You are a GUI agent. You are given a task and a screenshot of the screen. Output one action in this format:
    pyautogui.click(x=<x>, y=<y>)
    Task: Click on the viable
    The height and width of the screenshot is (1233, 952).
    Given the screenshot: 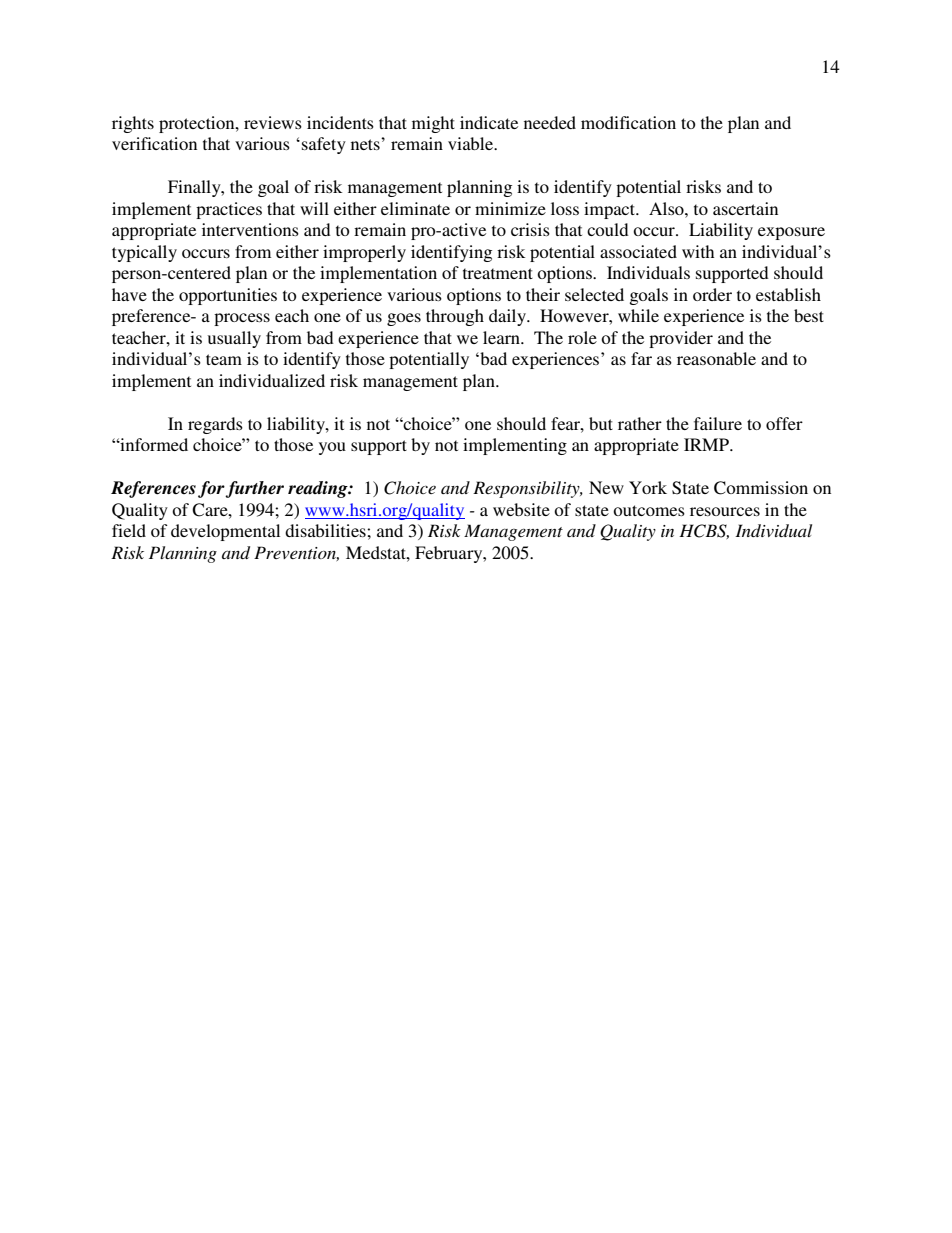 What is the action you would take?
    pyautogui.click(x=472, y=143)
